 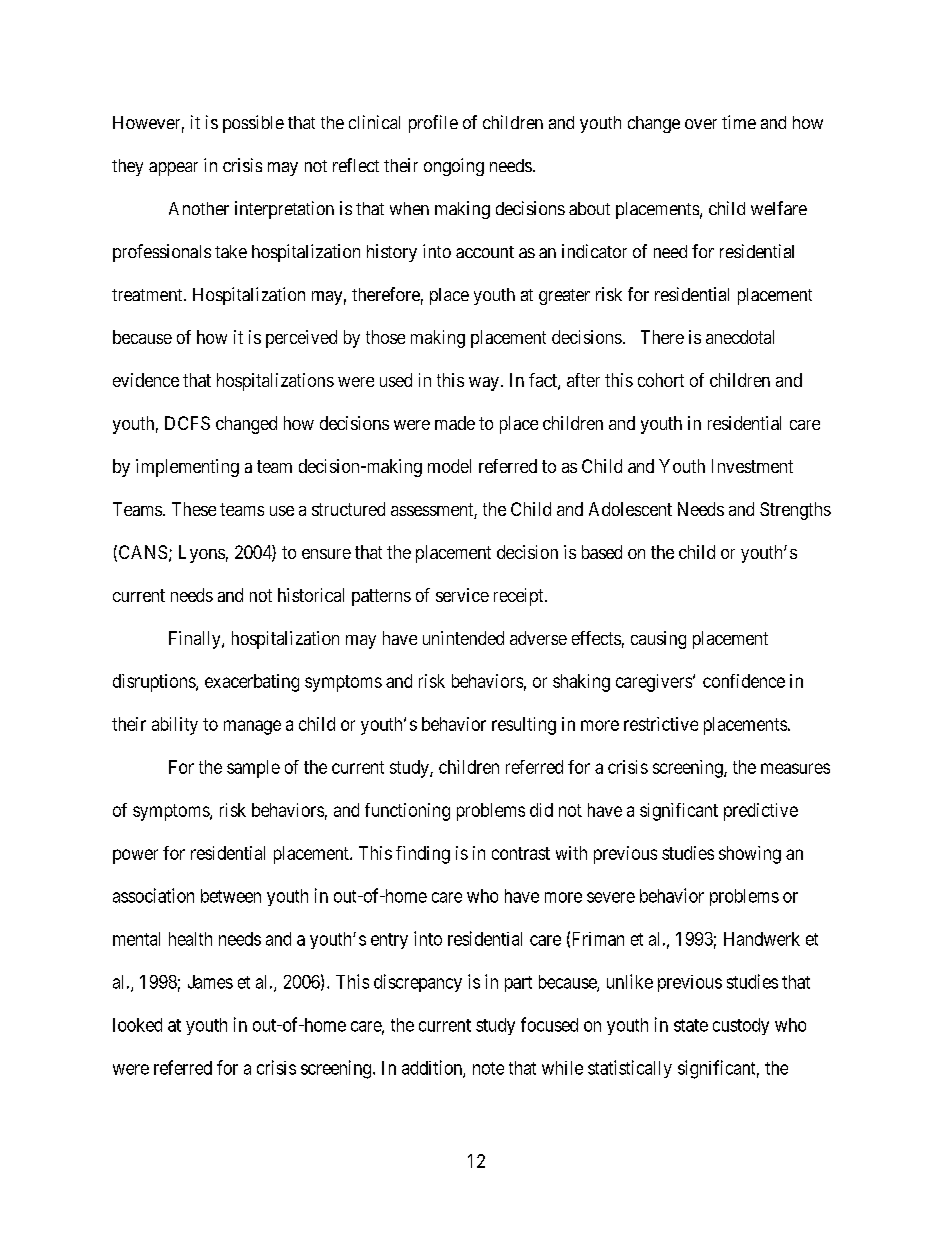 What do you see at coordinates (449, 466) in the page?
I see `model` at bounding box center [449, 466].
